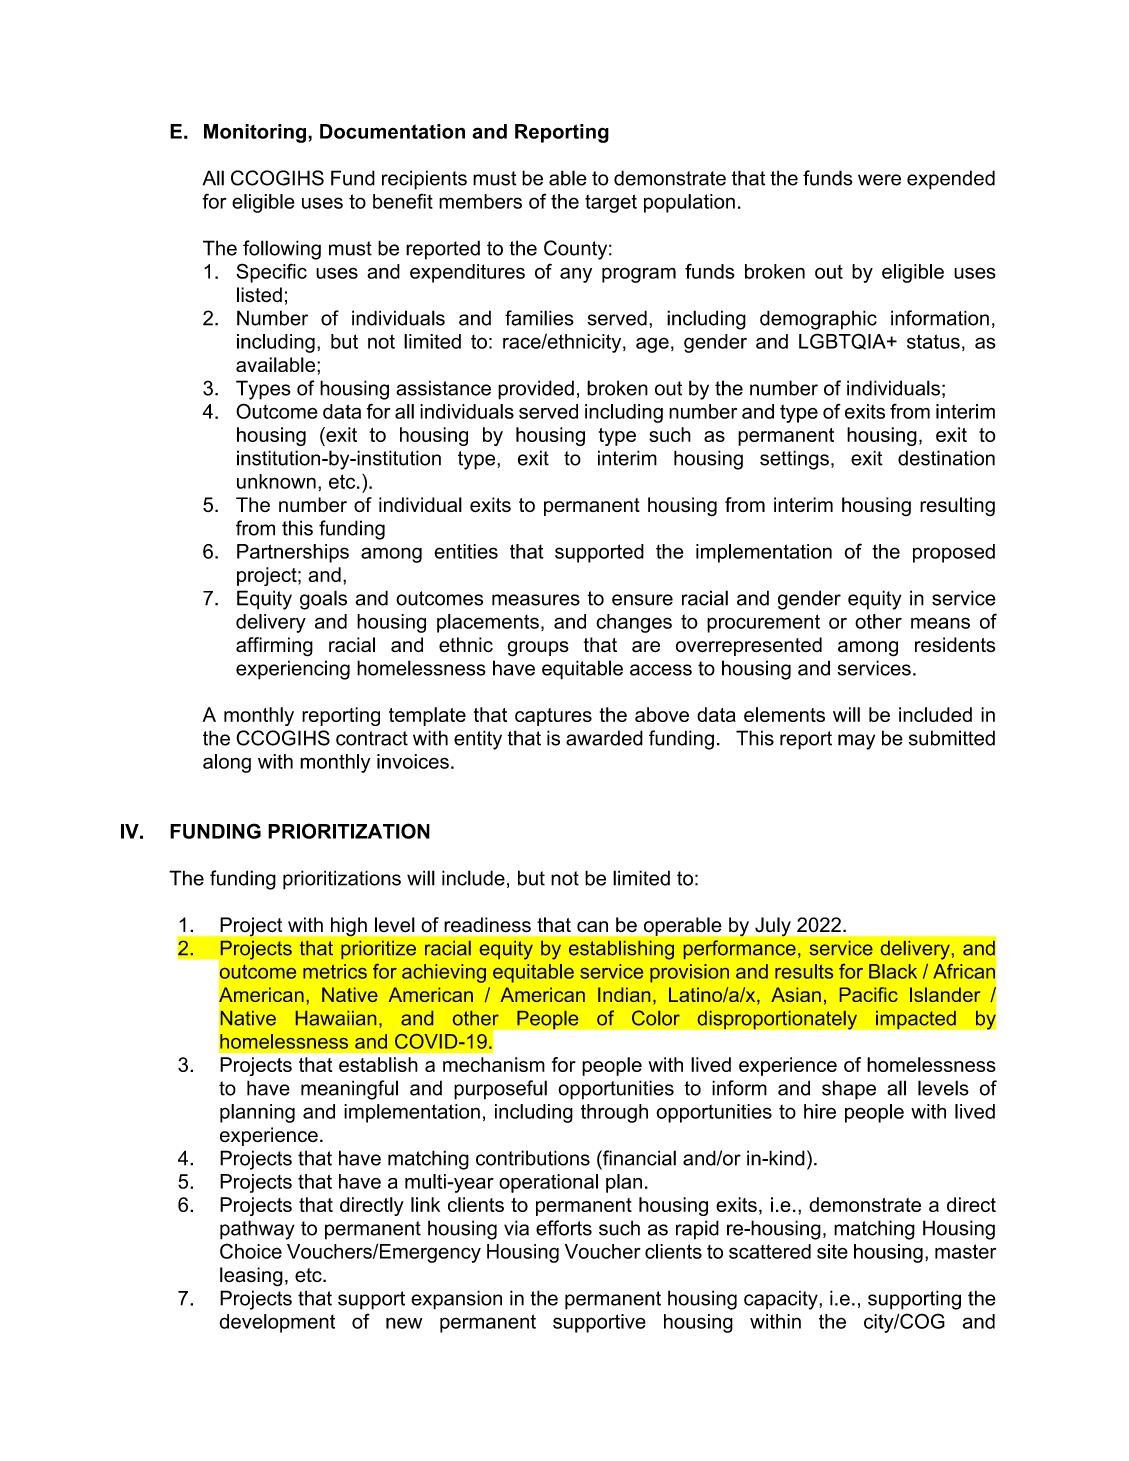 This page has width=1129, height=1461. What do you see at coordinates (336, 1018) in the page?
I see `Hawaiian` at bounding box center [336, 1018].
